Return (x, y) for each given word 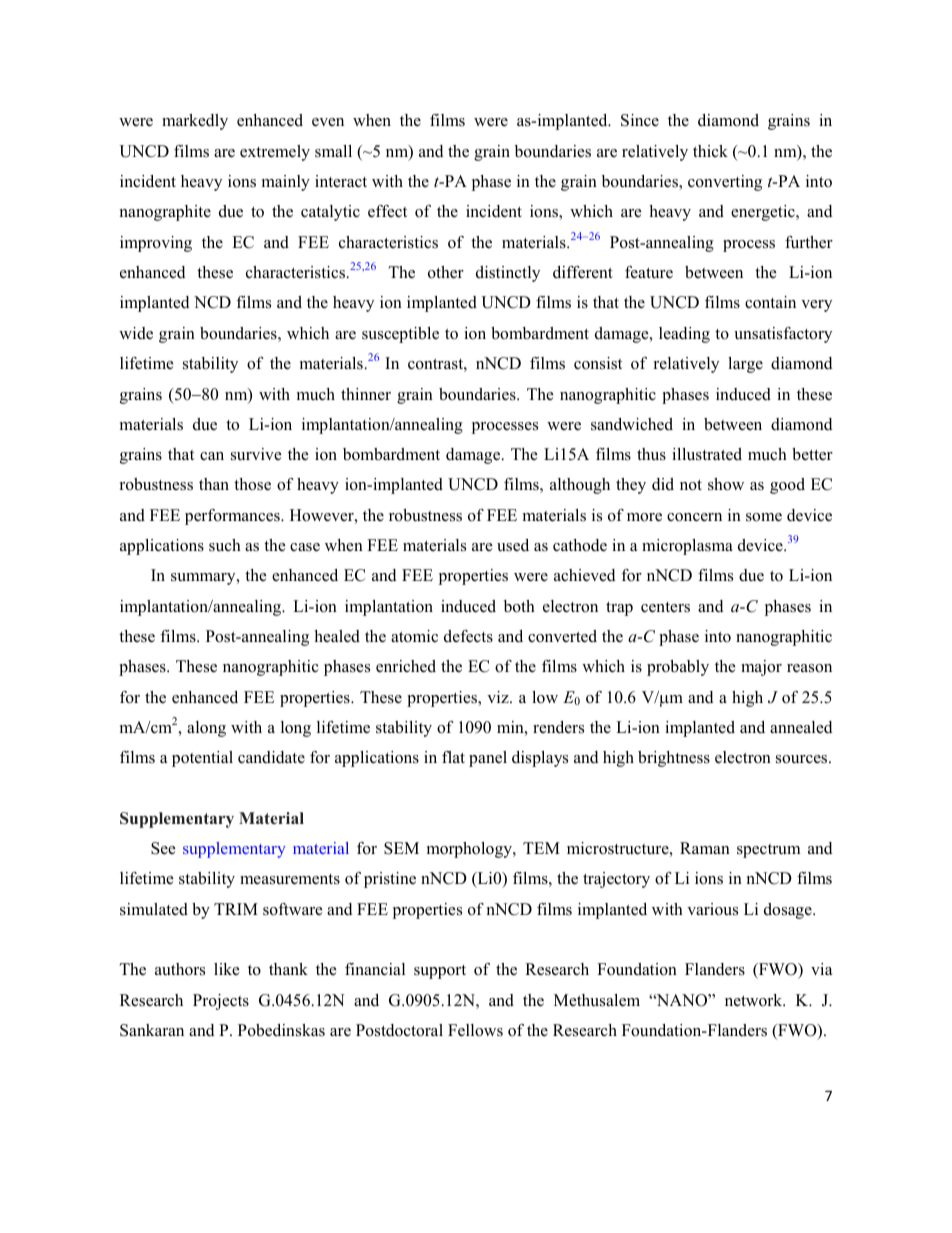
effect (387, 211)
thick (710, 151)
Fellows (475, 1030)
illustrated (707, 454)
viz (499, 697)
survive (256, 454)
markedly (195, 122)
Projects (221, 1002)
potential (202, 759)
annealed (801, 727)
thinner (366, 394)
